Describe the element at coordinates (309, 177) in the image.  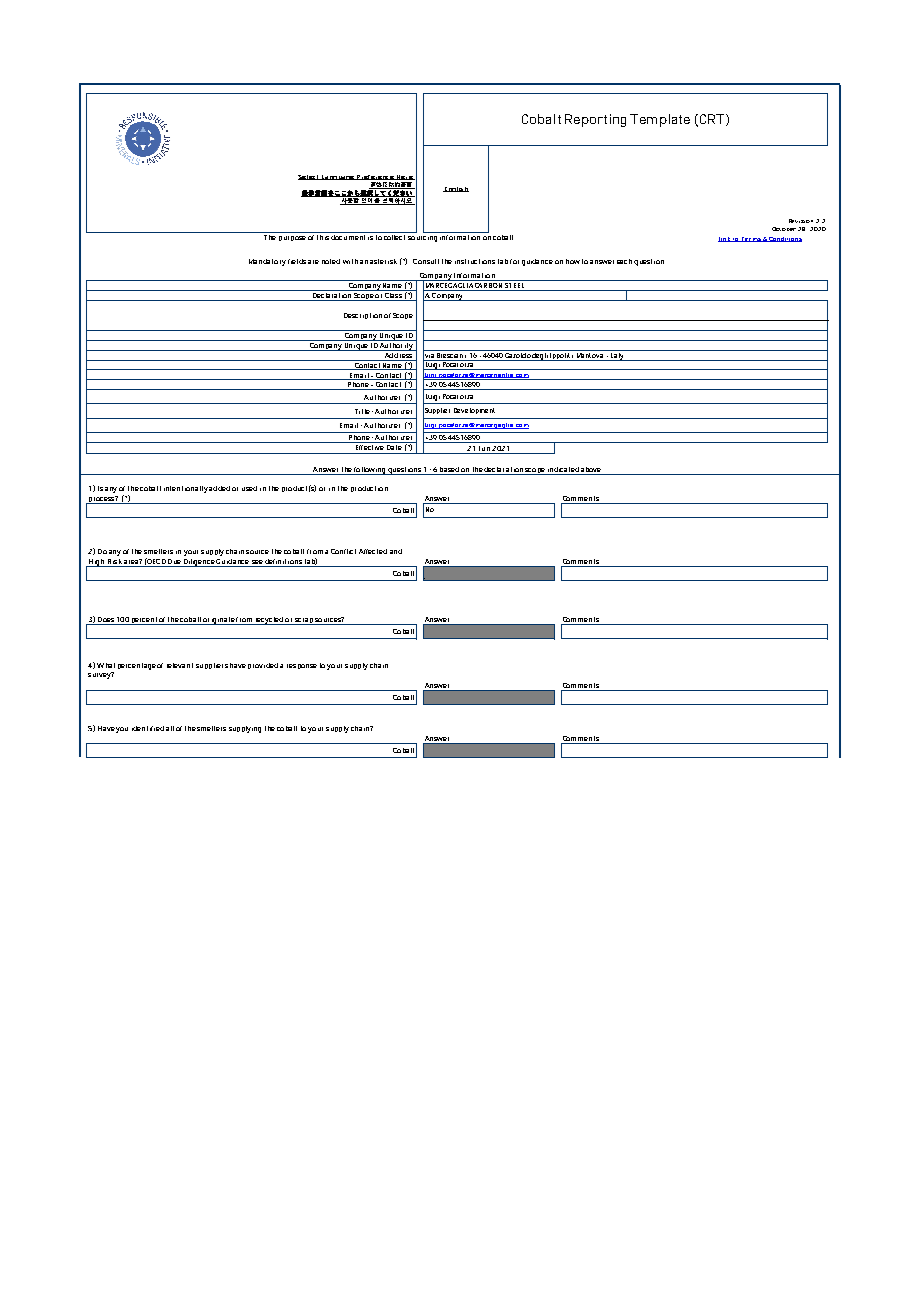
I see `Select` at that location.
